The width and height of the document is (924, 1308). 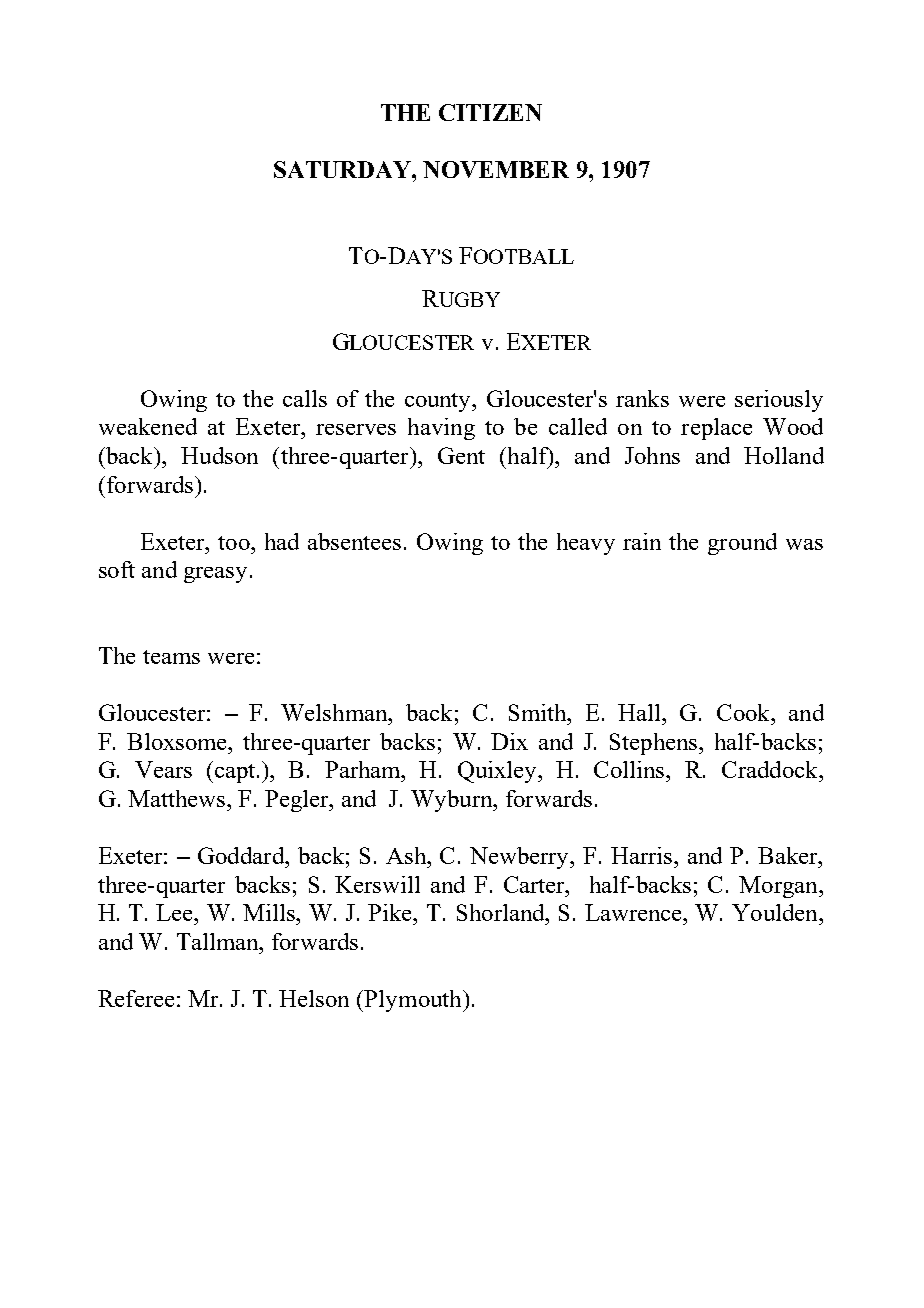 I want to click on ground, so click(x=742, y=544).
